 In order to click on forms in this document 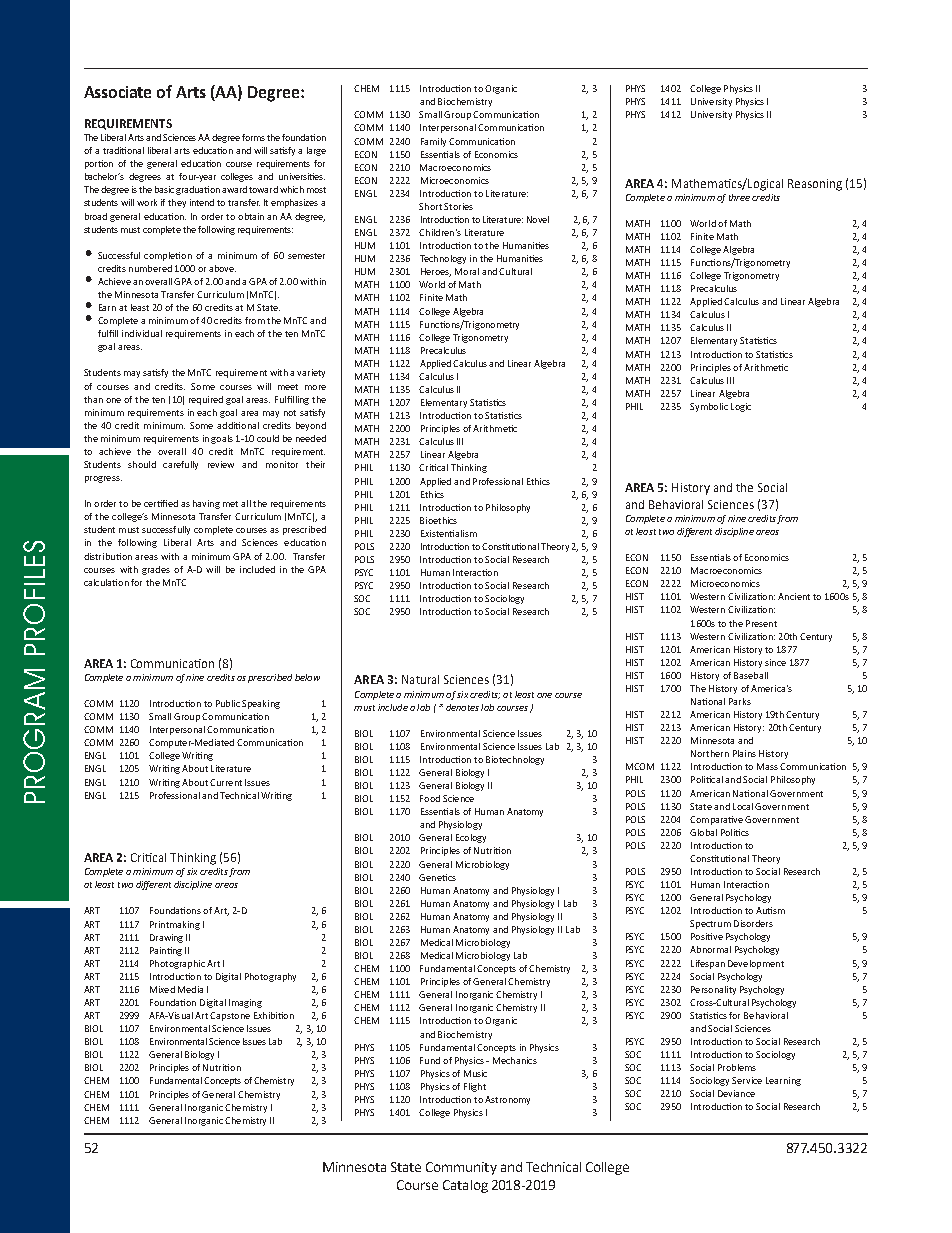, I will do `click(253, 137)`.
